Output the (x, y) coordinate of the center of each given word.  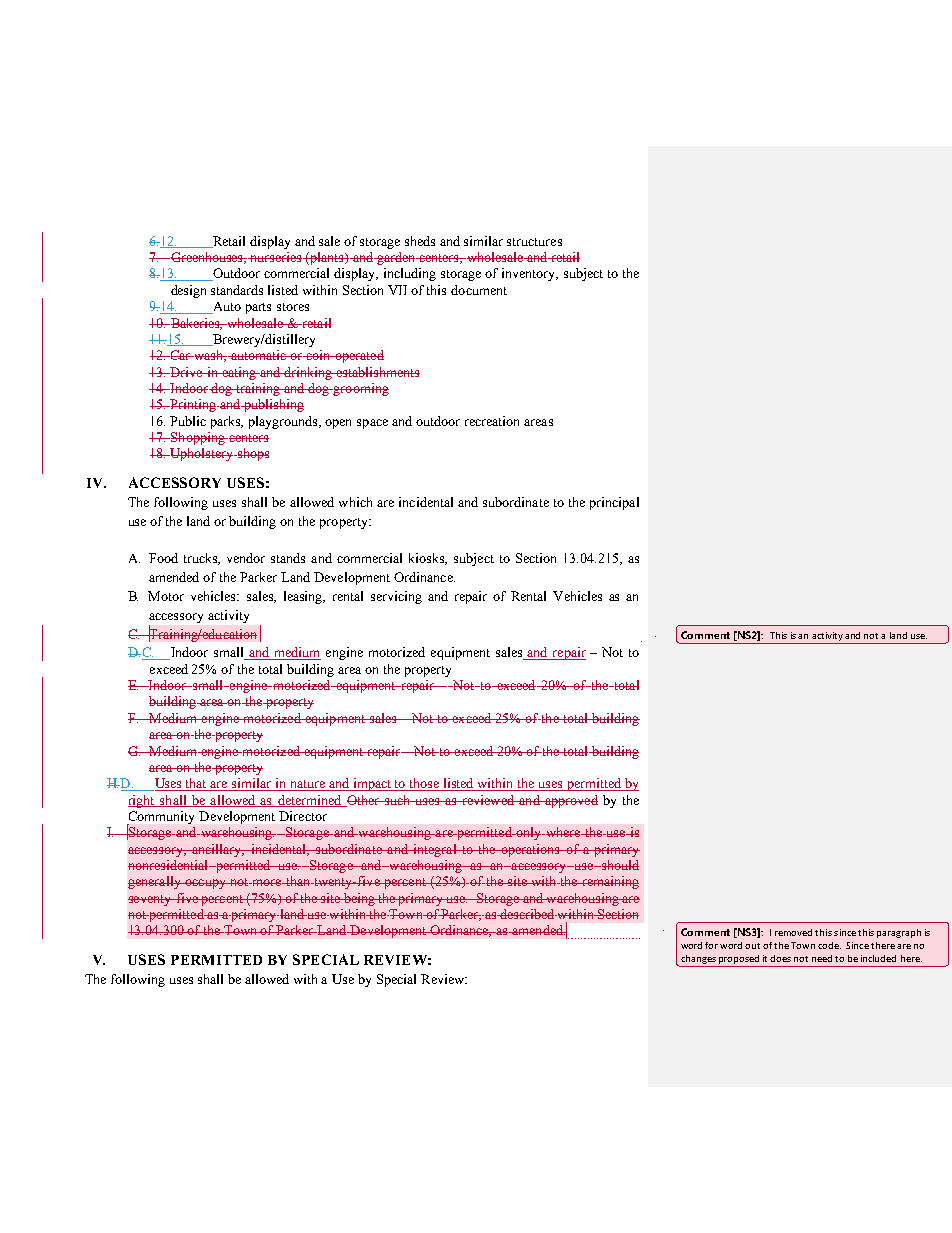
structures (534, 242)
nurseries (276, 257)
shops (252, 454)
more (267, 882)
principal (614, 503)
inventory (530, 274)
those (425, 784)
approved (570, 801)
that (197, 784)
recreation (492, 421)
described (527, 914)
